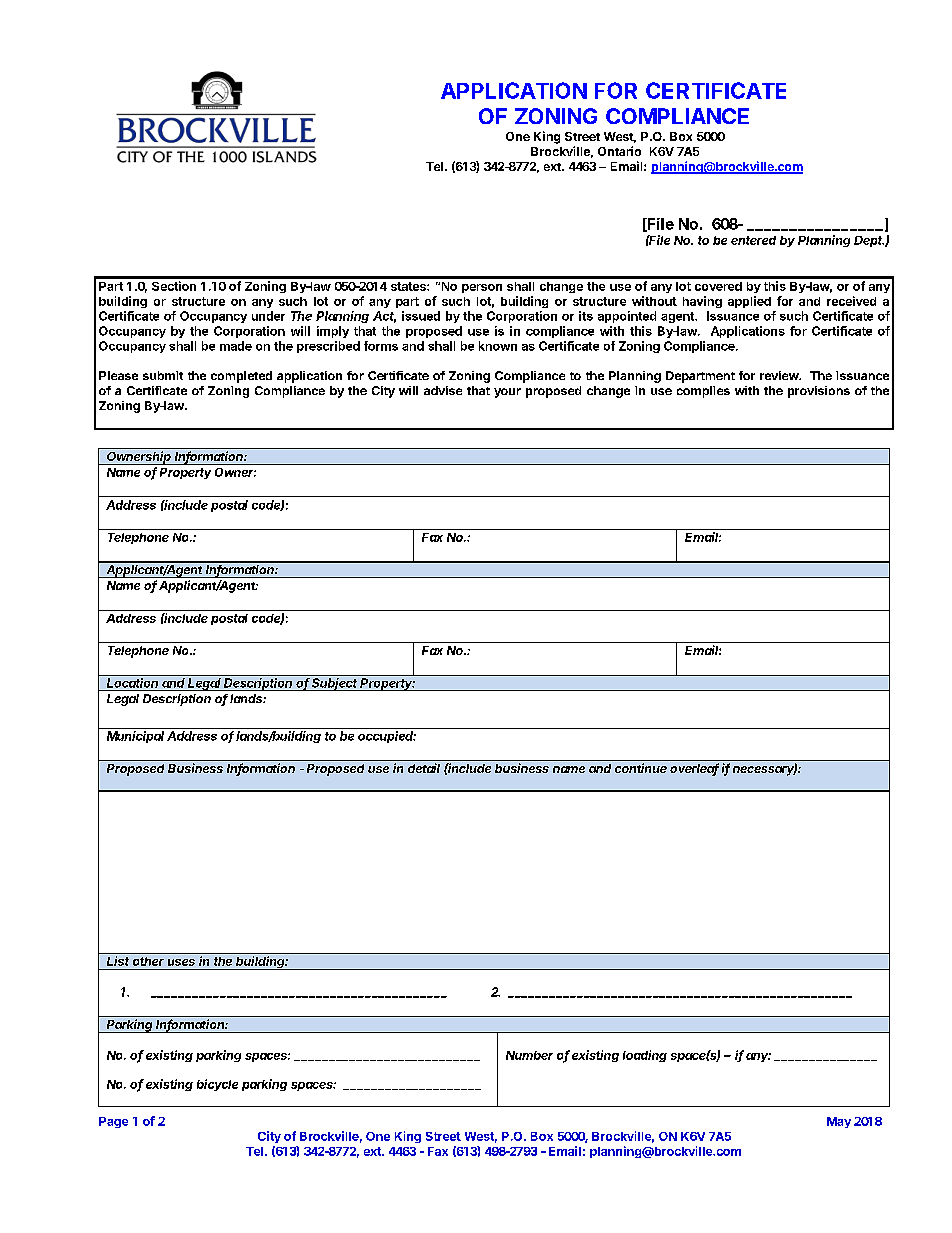  What do you see at coordinates (268, 316) in the document?
I see `under` at bounding box center [268, 316].
